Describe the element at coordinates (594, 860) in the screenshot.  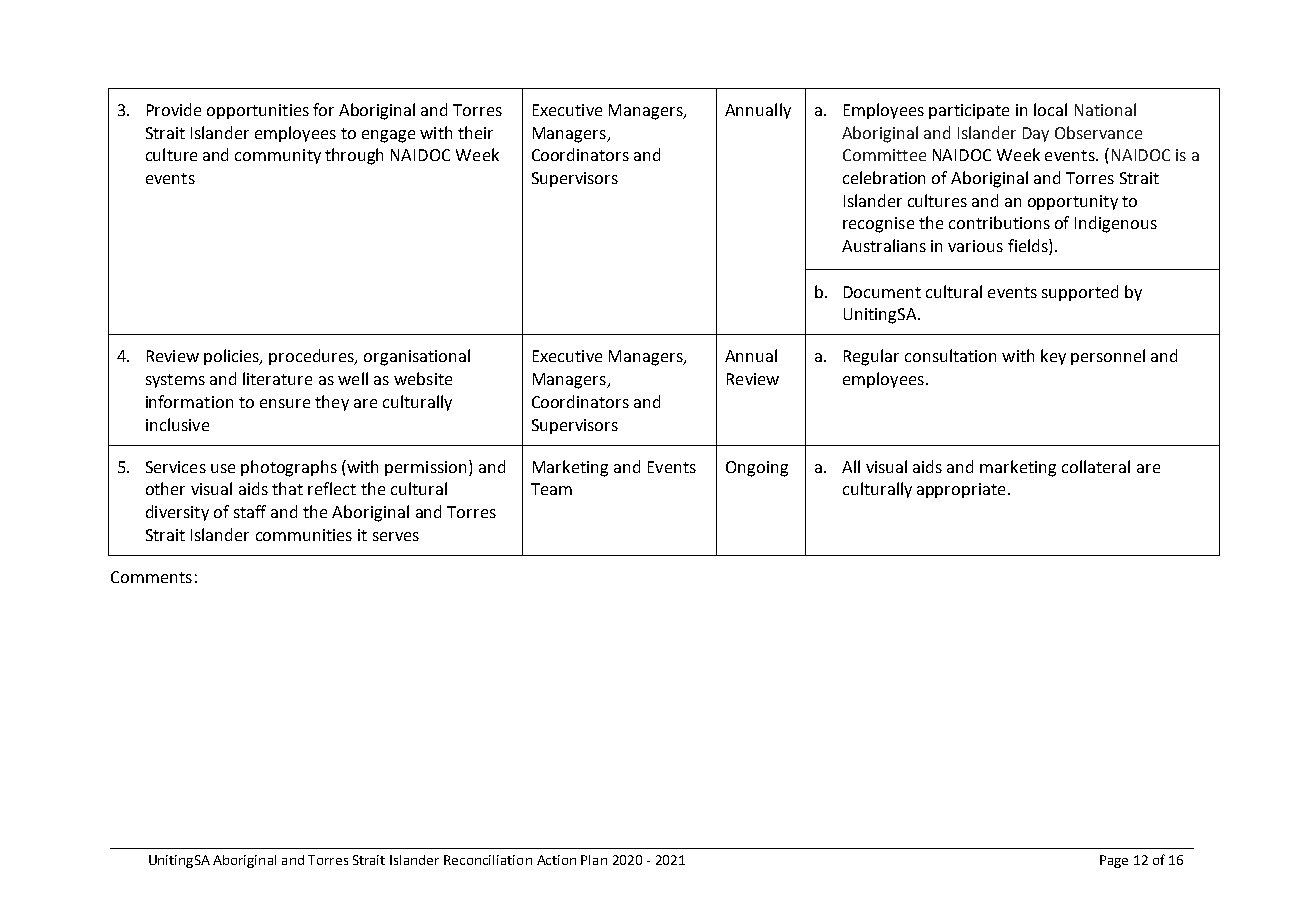
I see `Plan` at that location.
